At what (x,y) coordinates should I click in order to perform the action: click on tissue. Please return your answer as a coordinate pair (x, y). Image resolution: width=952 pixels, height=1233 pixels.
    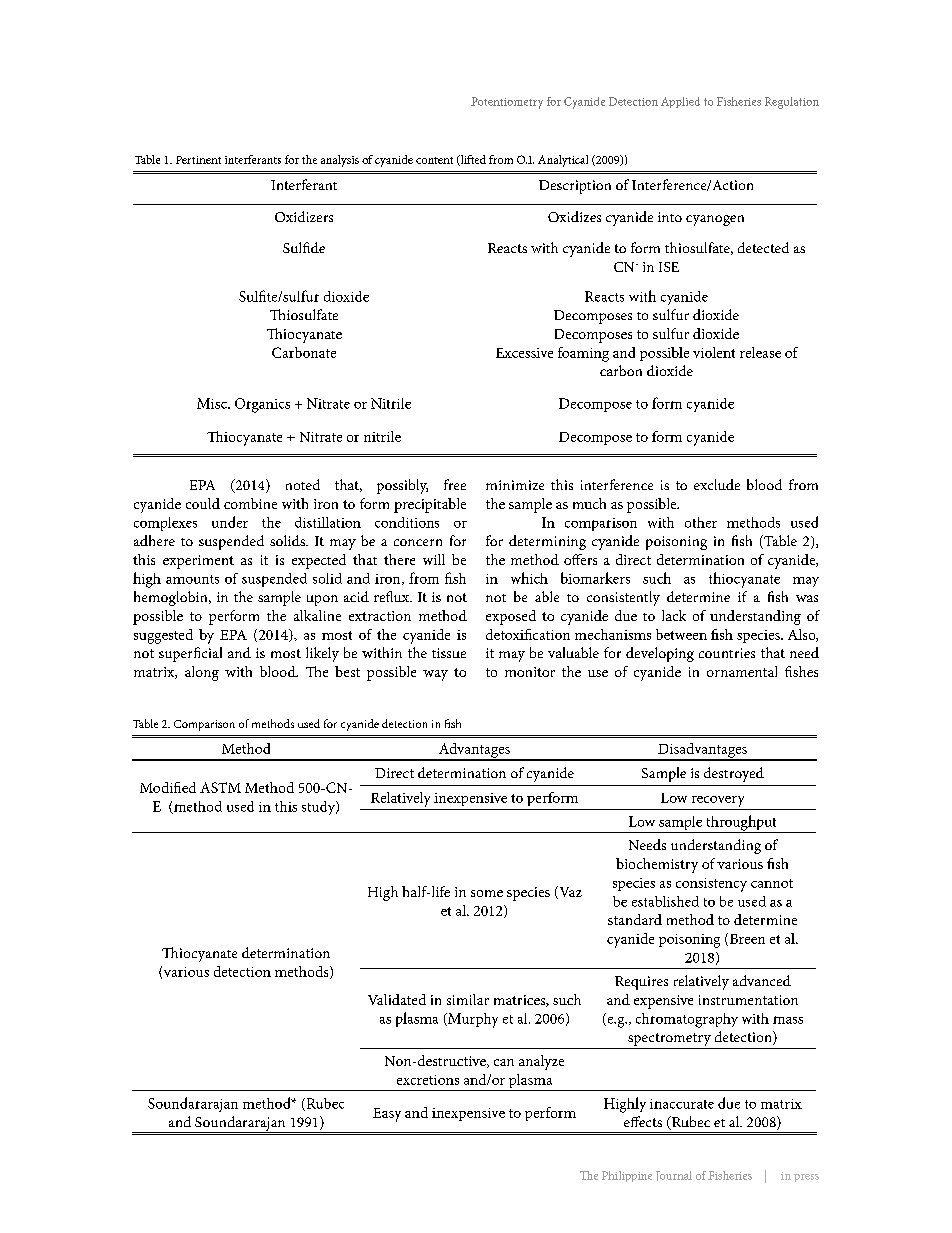
    Looking at the image, I should click on (449, 653).
